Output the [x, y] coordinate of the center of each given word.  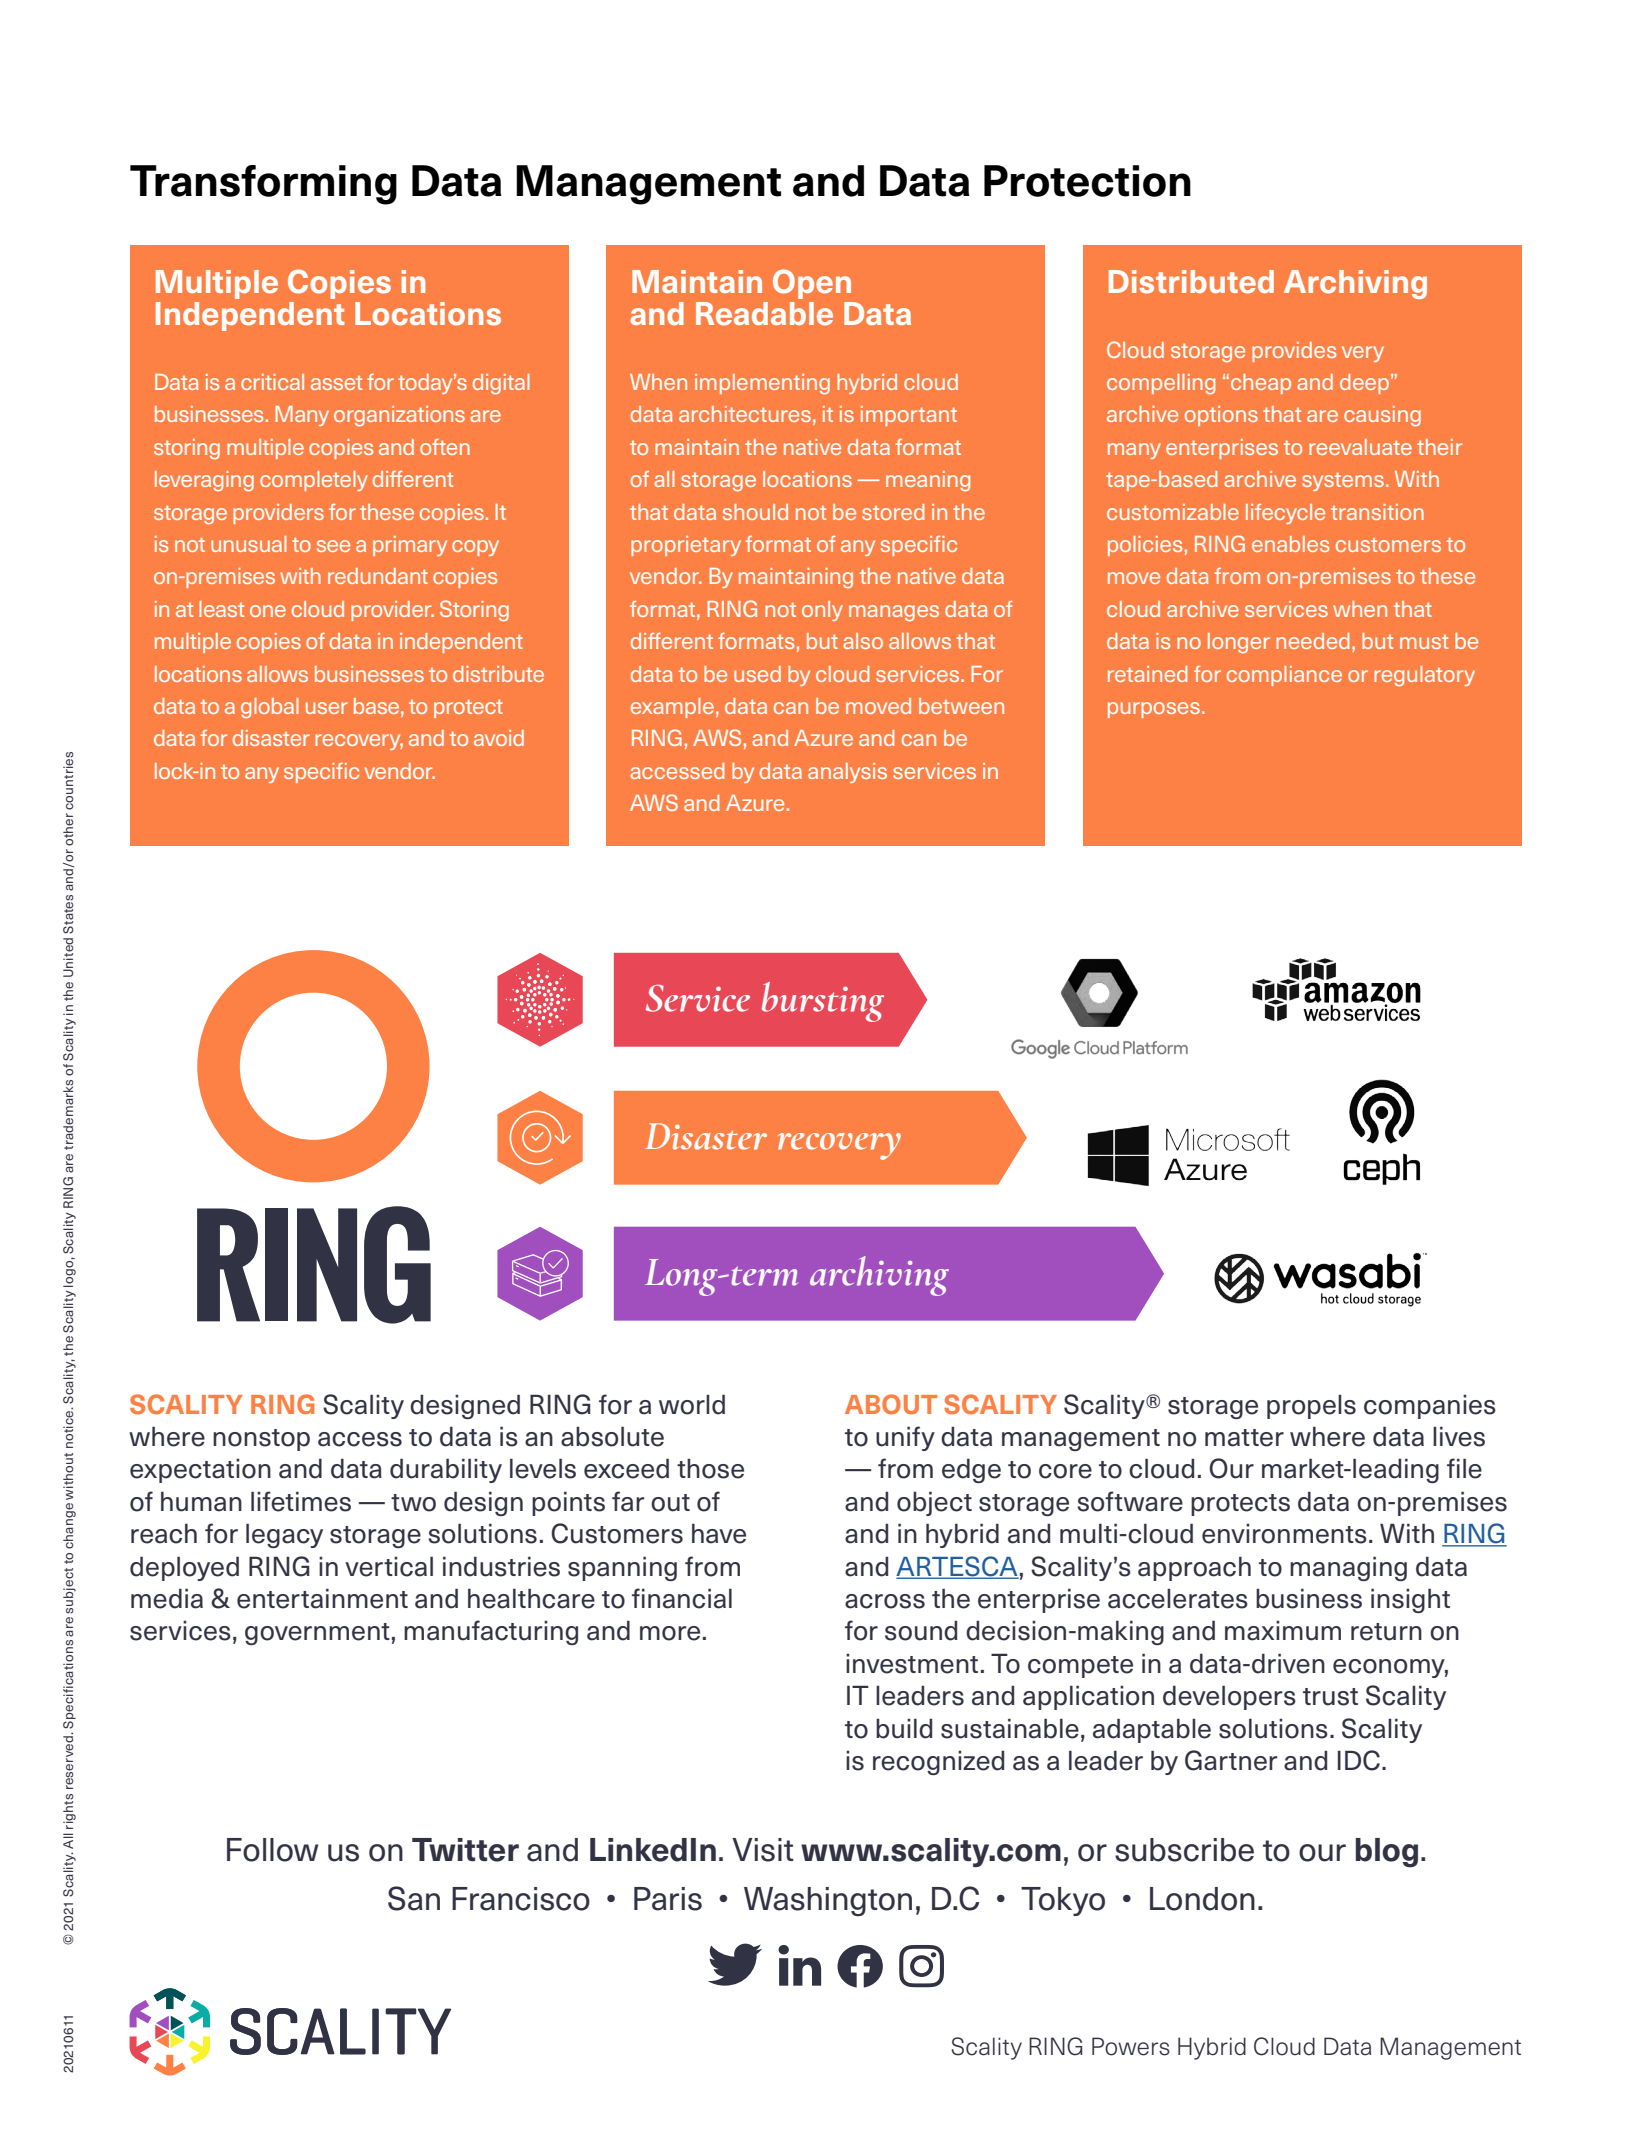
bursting [823, 1002]
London [1202, 1899]
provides [1294, 352]
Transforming [263, 185]
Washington [828, 1902]
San [414, 1898]
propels [1311, 1407]
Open [812, 284]
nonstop [261, 1440]
